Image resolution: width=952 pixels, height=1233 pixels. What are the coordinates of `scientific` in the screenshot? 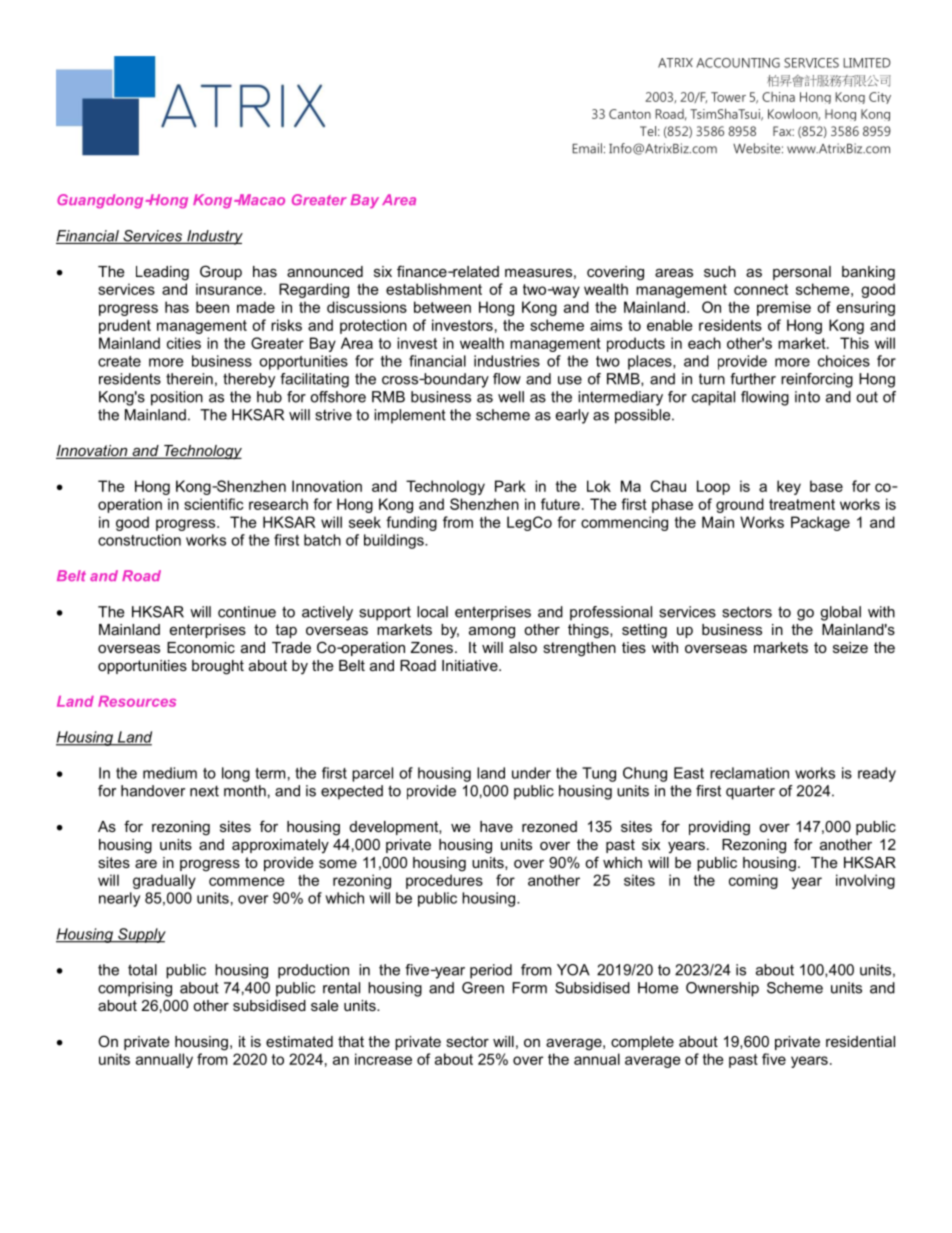 It's located at (214, 504).
